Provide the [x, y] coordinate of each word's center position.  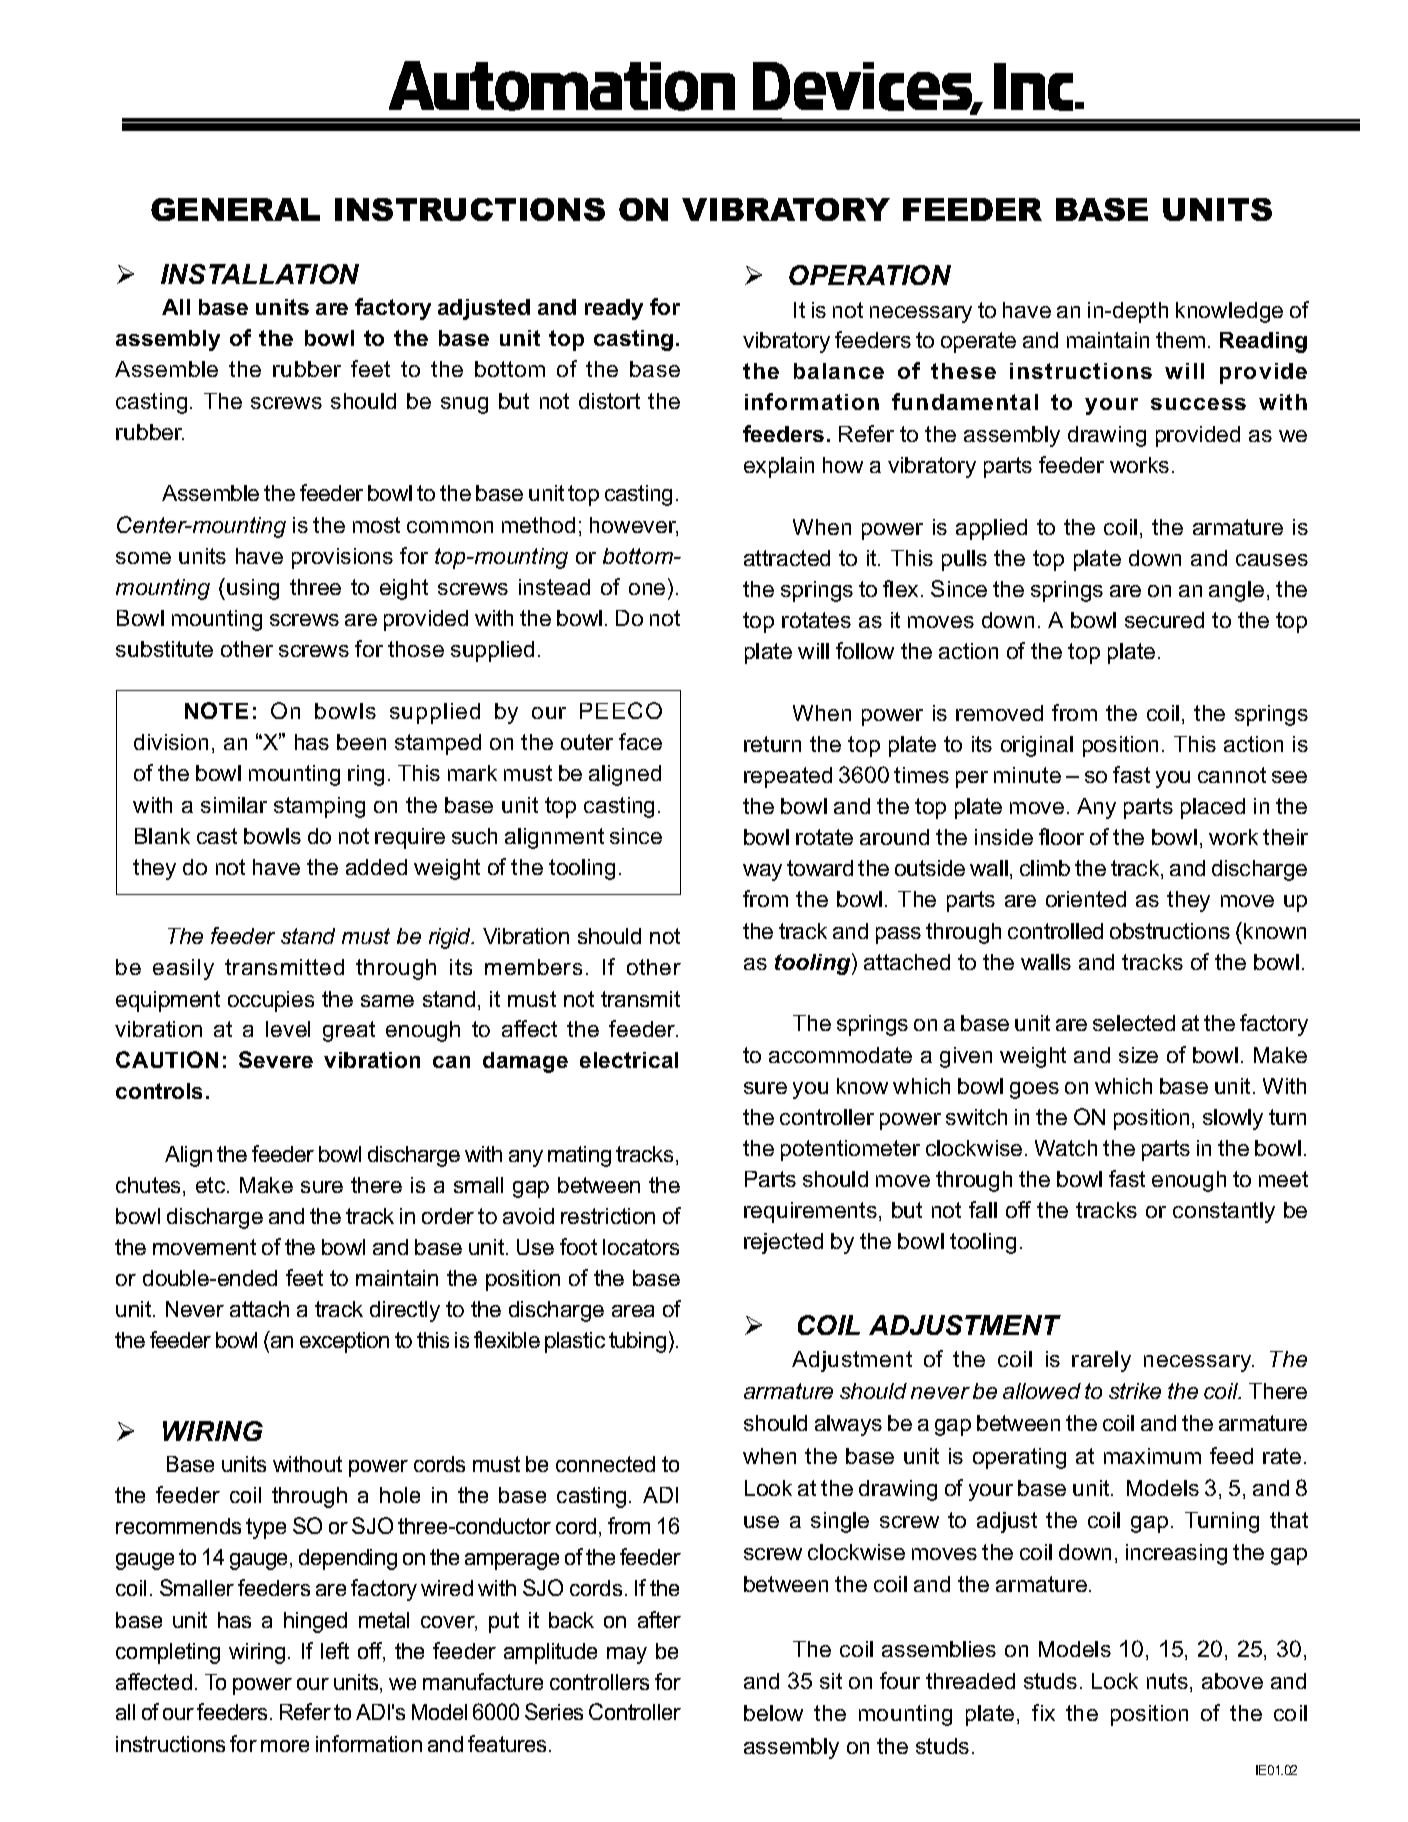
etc [212, 1185]
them [1180, 340]
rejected [783, 1243]
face [640, 741]
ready [614, 309]
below [773, 1713]
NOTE [216, 710]
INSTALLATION [260, 274]
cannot [1232, 775]
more [285, 1746]
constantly [1224, 1212]
